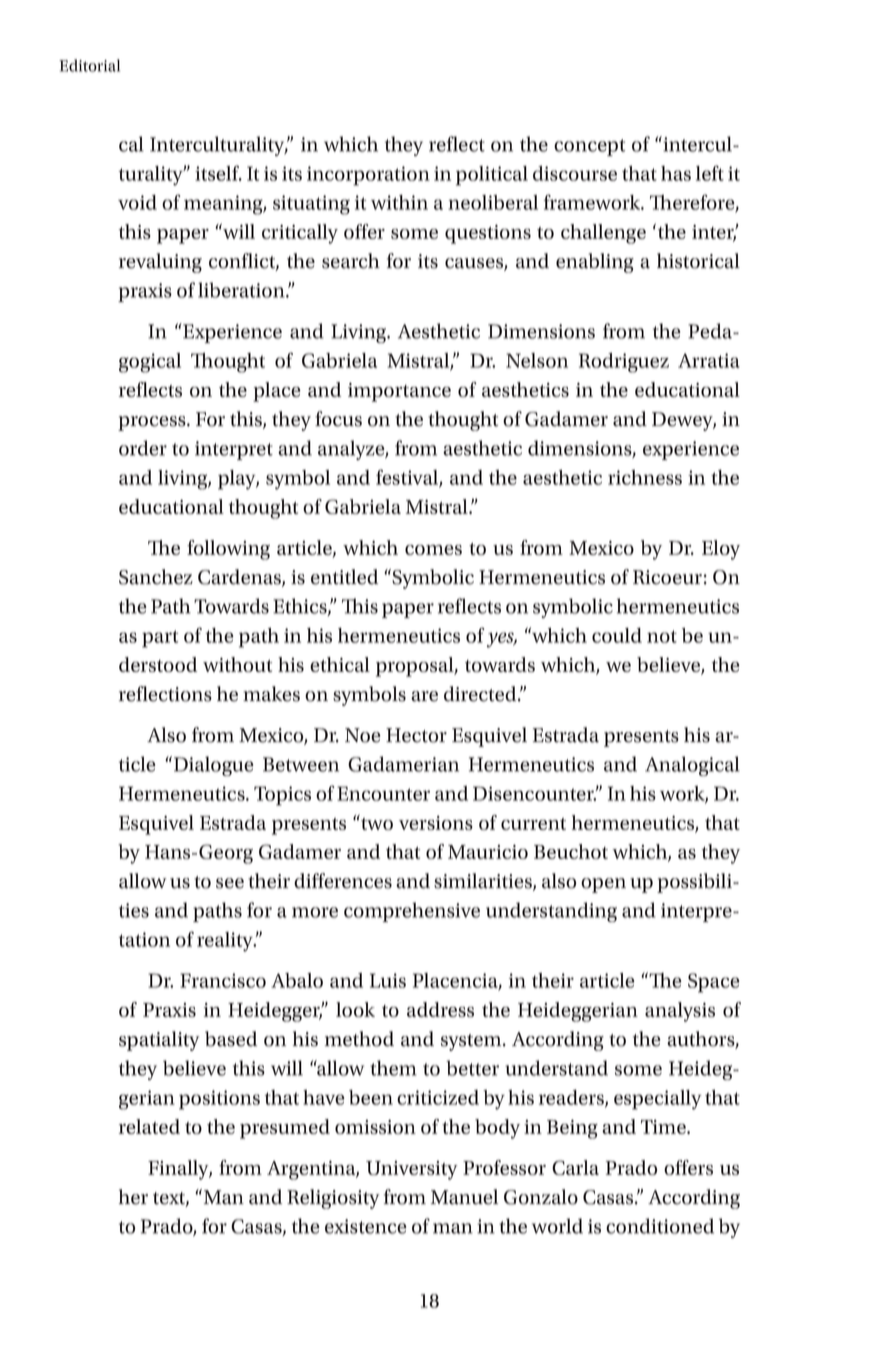 The height and width of the screenshot is (1361, 888). What do you see at coordinates (149, 1126) in the screenshot?
I see `related` at bounding box center [149, 1126].
